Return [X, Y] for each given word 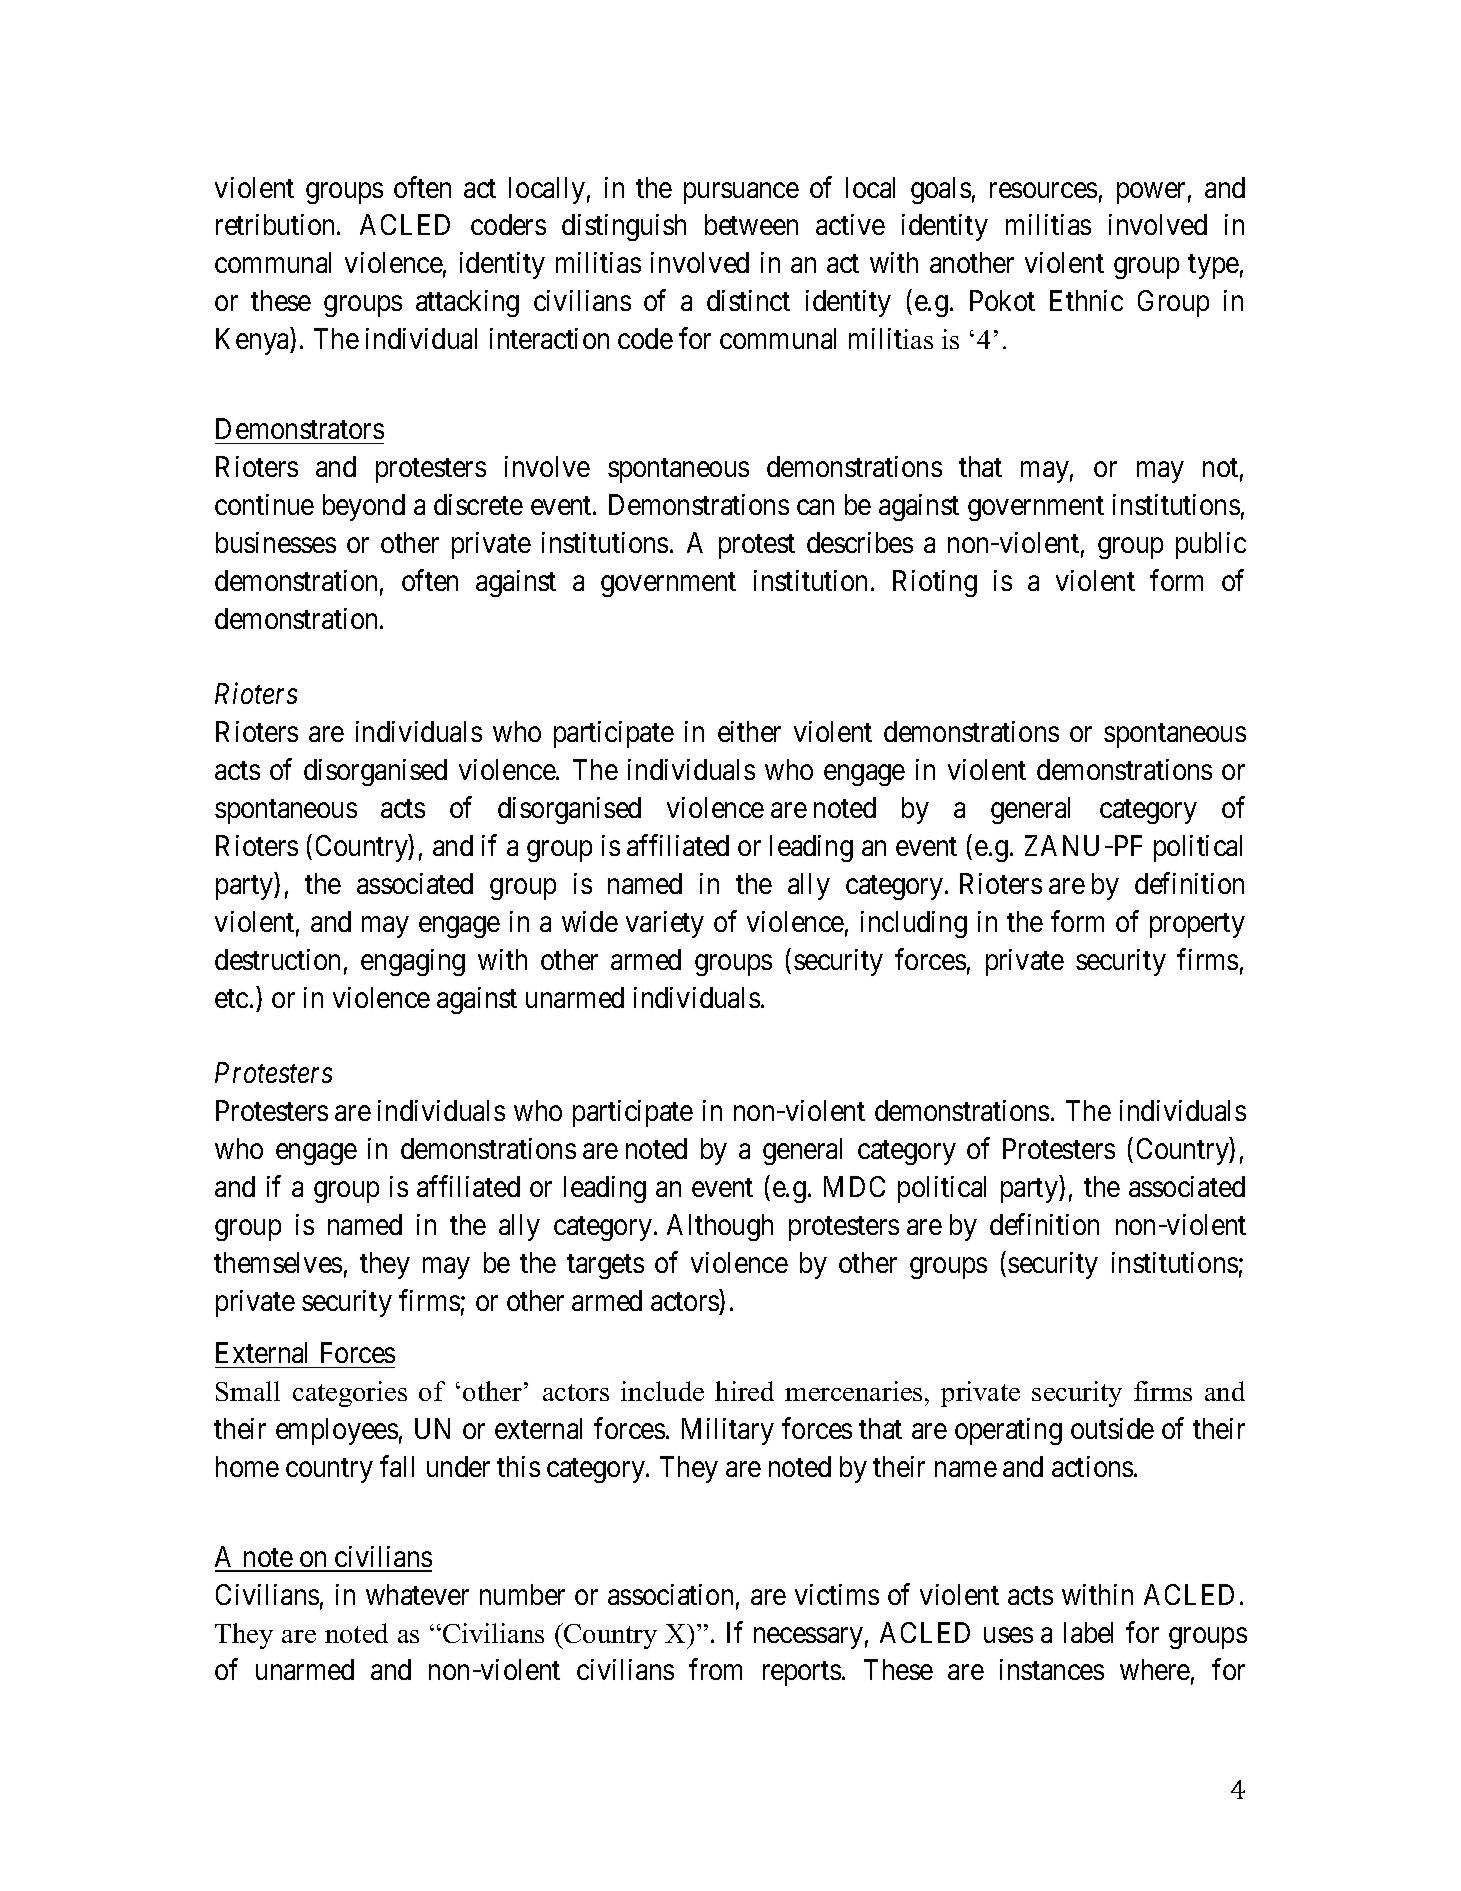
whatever [417, 1594]
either [749, 731]
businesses [276, 542]
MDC [854, 1186]
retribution [277, 224]
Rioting [935, 583]
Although [720, 1227]
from [715, 1669]
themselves [278, 1262]
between [751, 224]
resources [1043, 190]
